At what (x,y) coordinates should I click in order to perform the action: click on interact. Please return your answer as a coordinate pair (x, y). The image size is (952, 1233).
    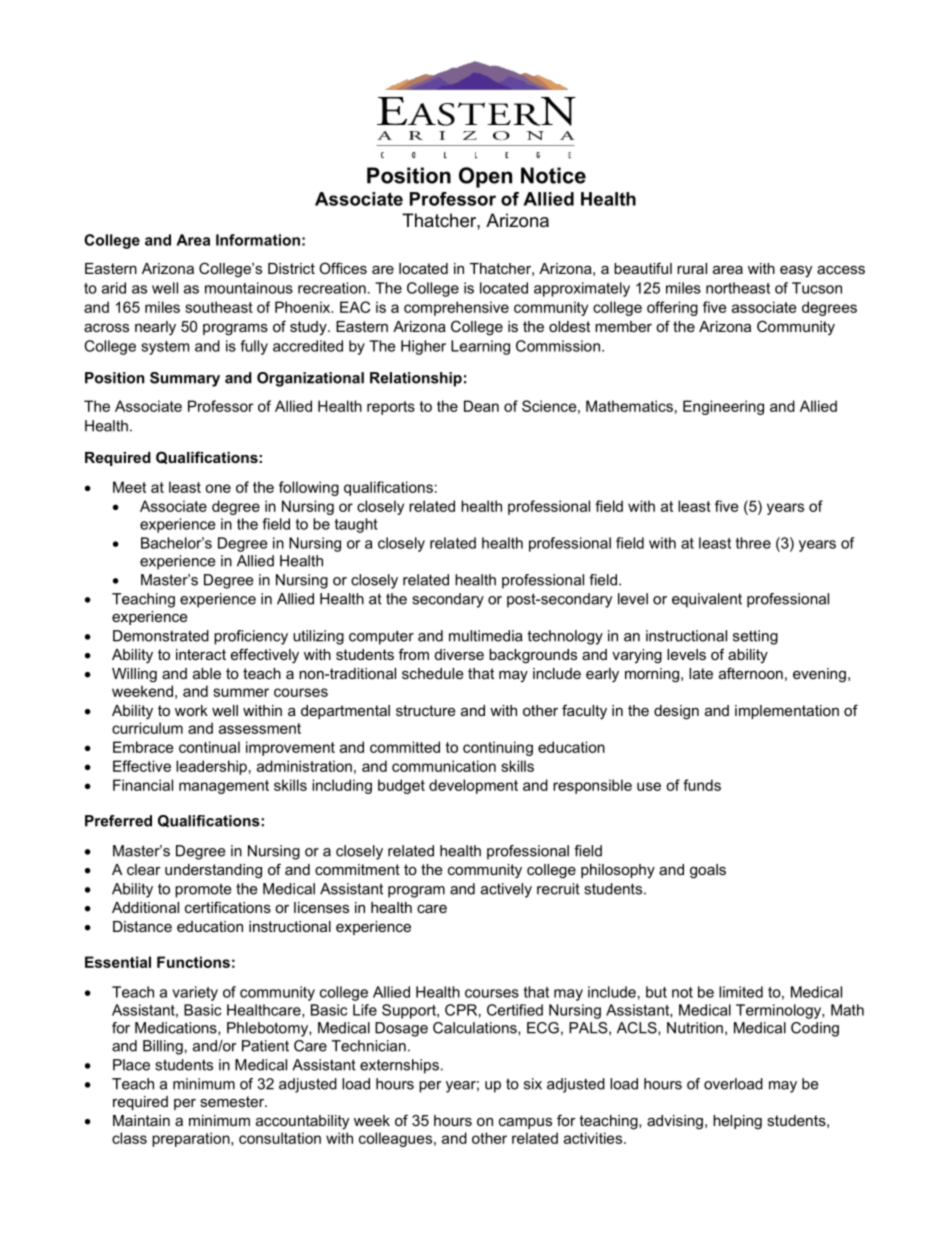
    Looking at the image, I should click on (201, 654).
